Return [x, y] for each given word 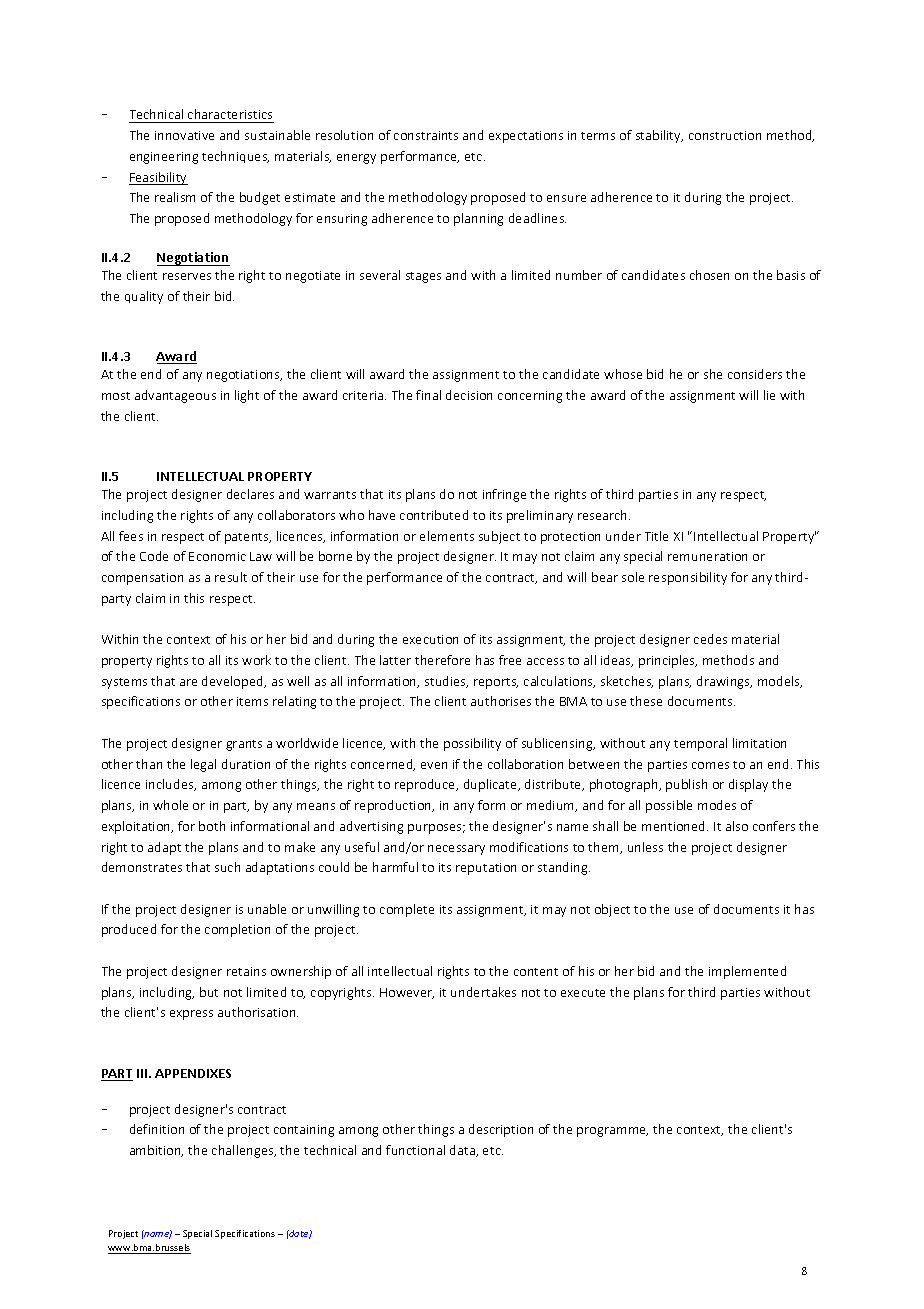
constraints [426, 135]
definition [157, 1129]
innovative [184, 135]
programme [612, 1132]
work [256, 660]
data [463, 1151]
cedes [710, 639]
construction [725, 135]
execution [430, 639]
